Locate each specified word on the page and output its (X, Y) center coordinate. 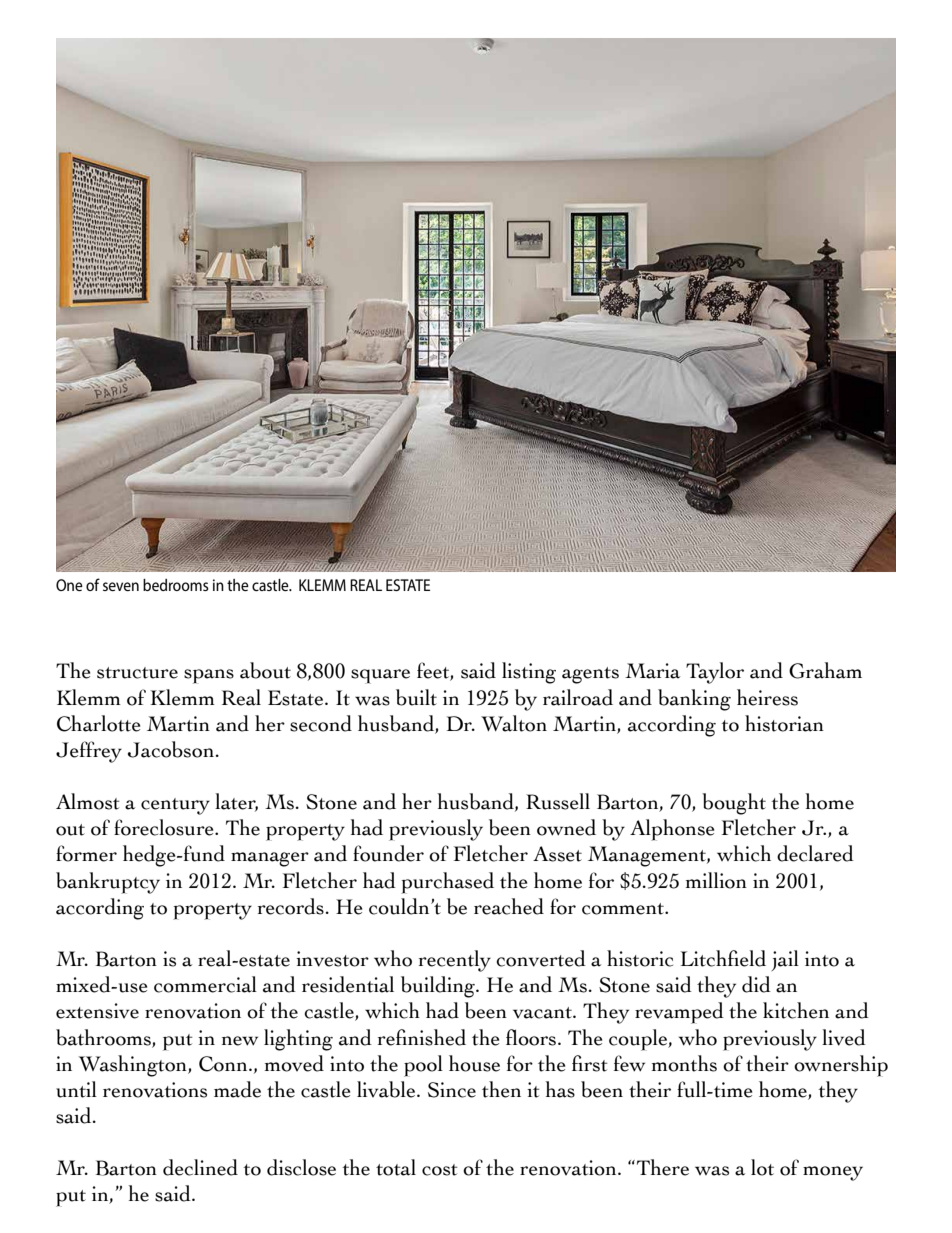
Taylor (715, 673)
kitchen (796, 1010)
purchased (447, 883)
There (663, 1167)
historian (784, 723)
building (439, 987)
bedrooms (176, 585)
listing (529, 673)
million (716, 880)
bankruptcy (108, 883)
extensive (97, 1011)
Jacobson (171, 749)
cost (440, 1170)
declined (200, 1167)
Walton (514, 723)
